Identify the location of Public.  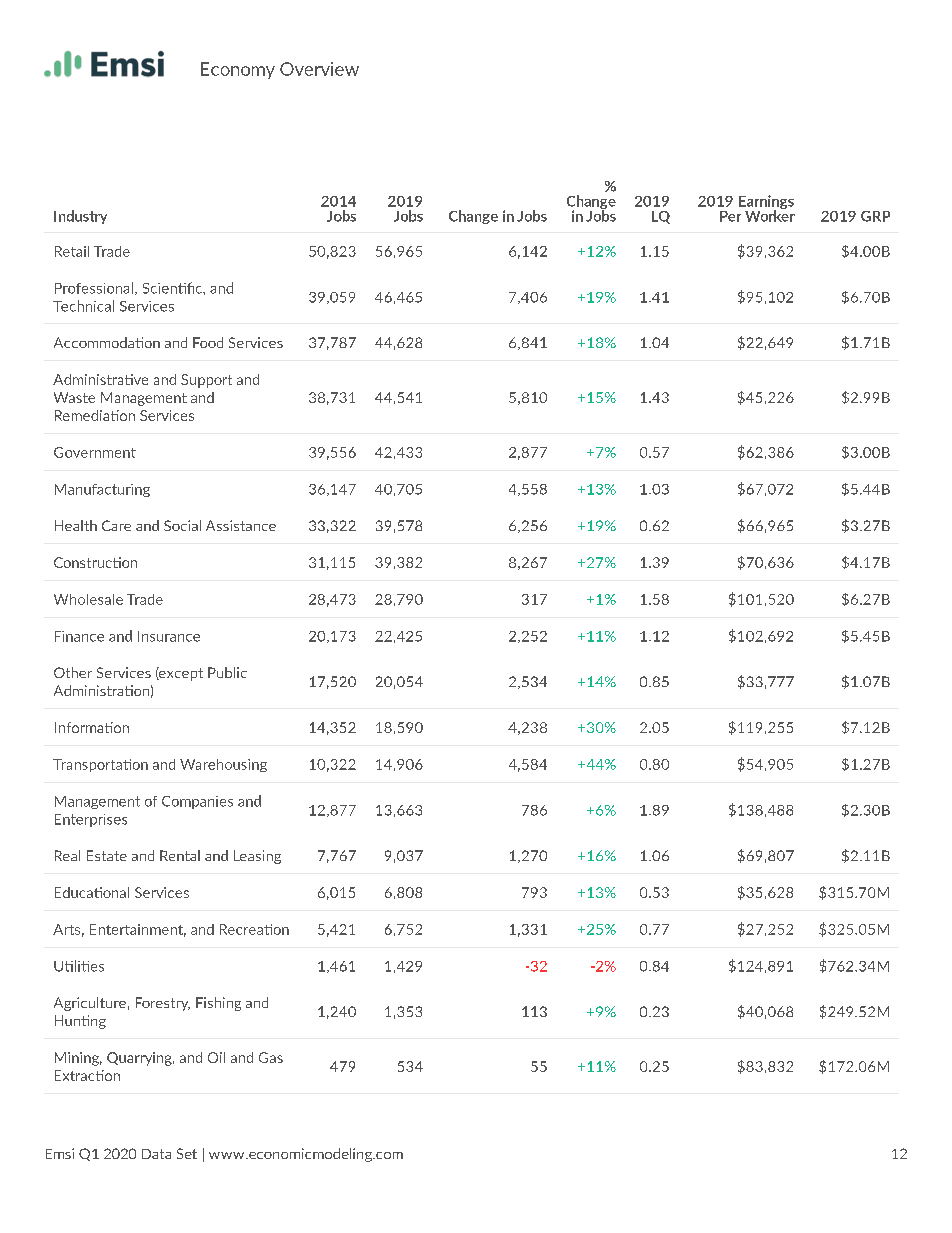
(227, 672).
